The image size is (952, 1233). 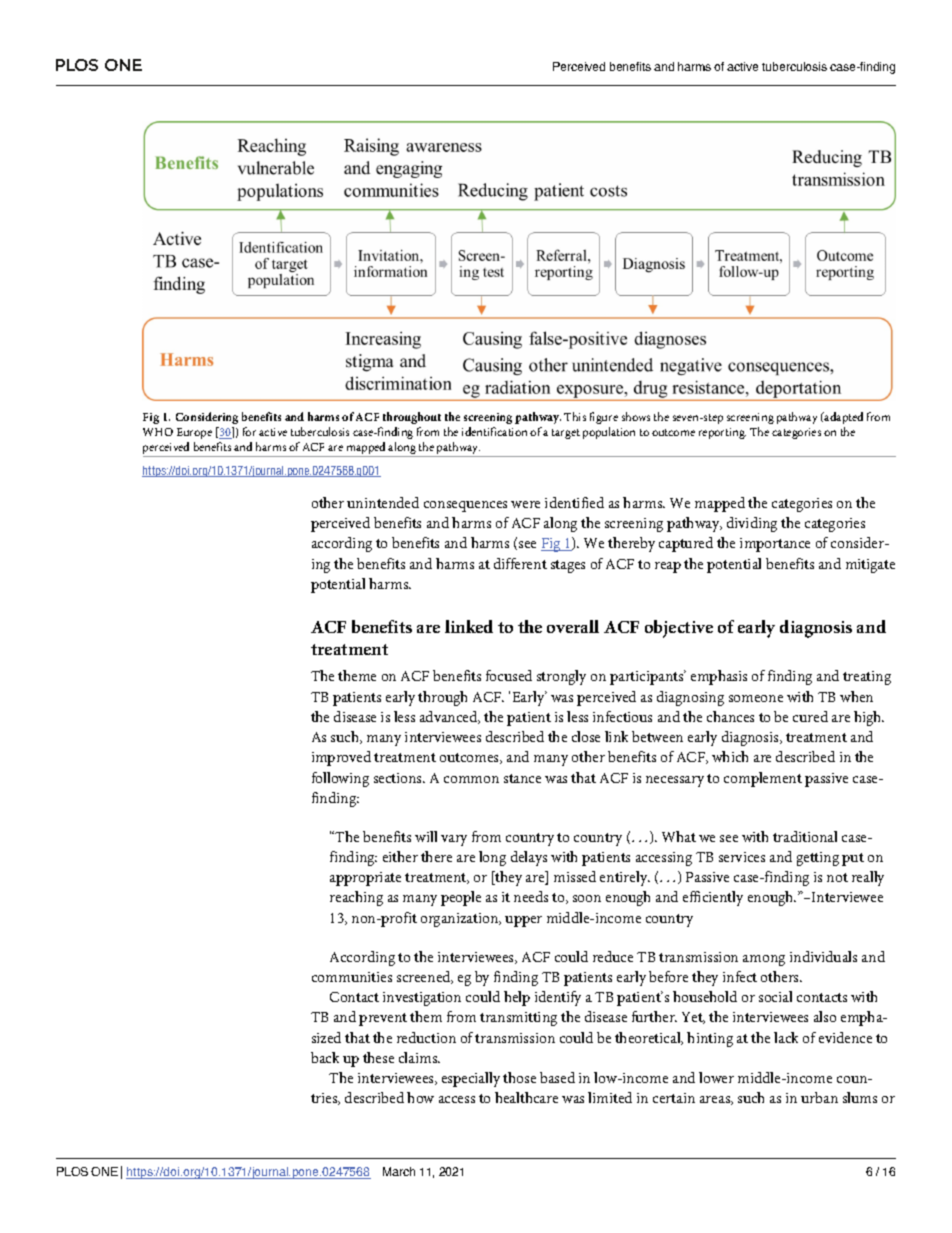 I want to click on following, so click(x=340, y=779).
